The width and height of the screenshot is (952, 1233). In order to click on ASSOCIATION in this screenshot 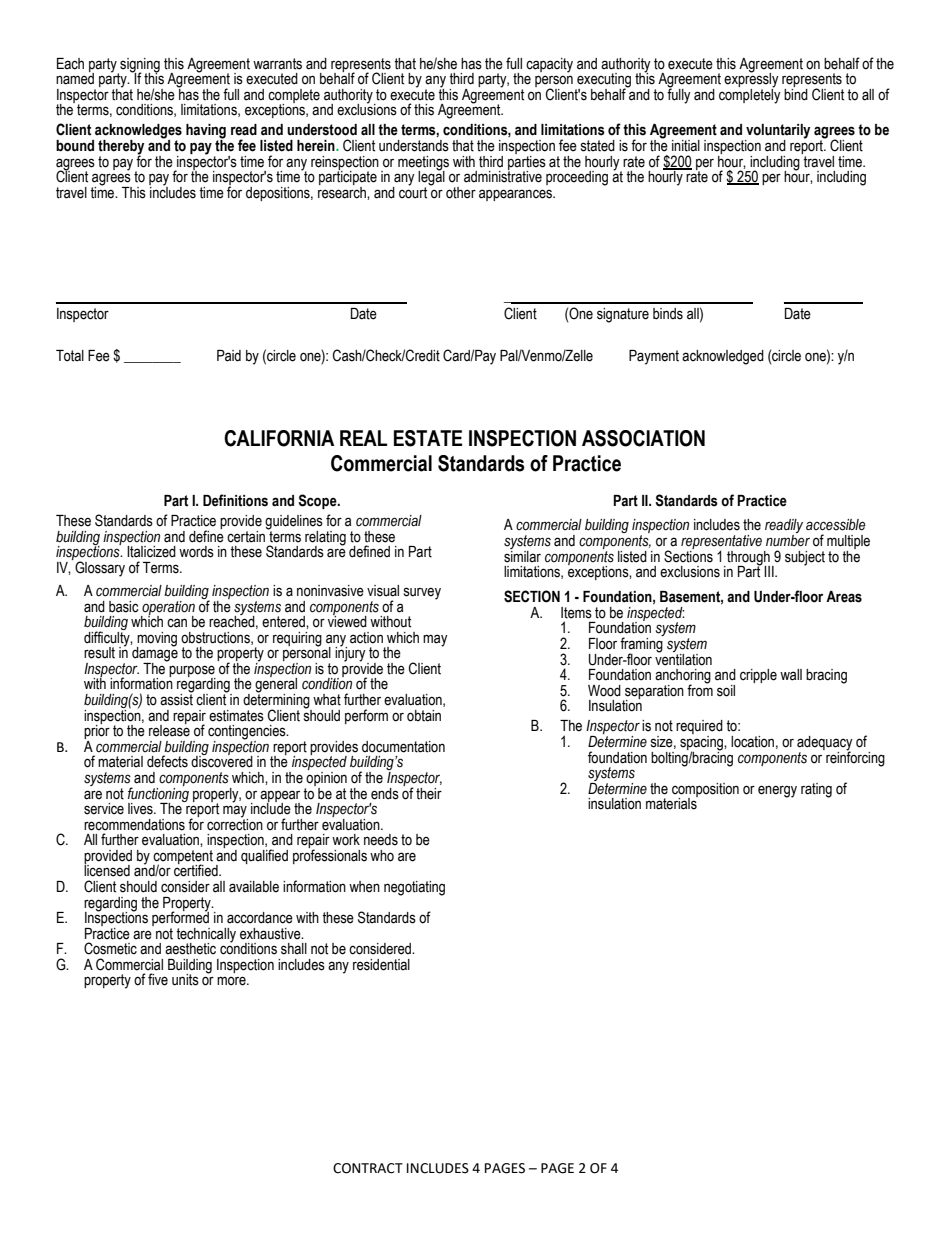, I will do `click(643, 438)`.
